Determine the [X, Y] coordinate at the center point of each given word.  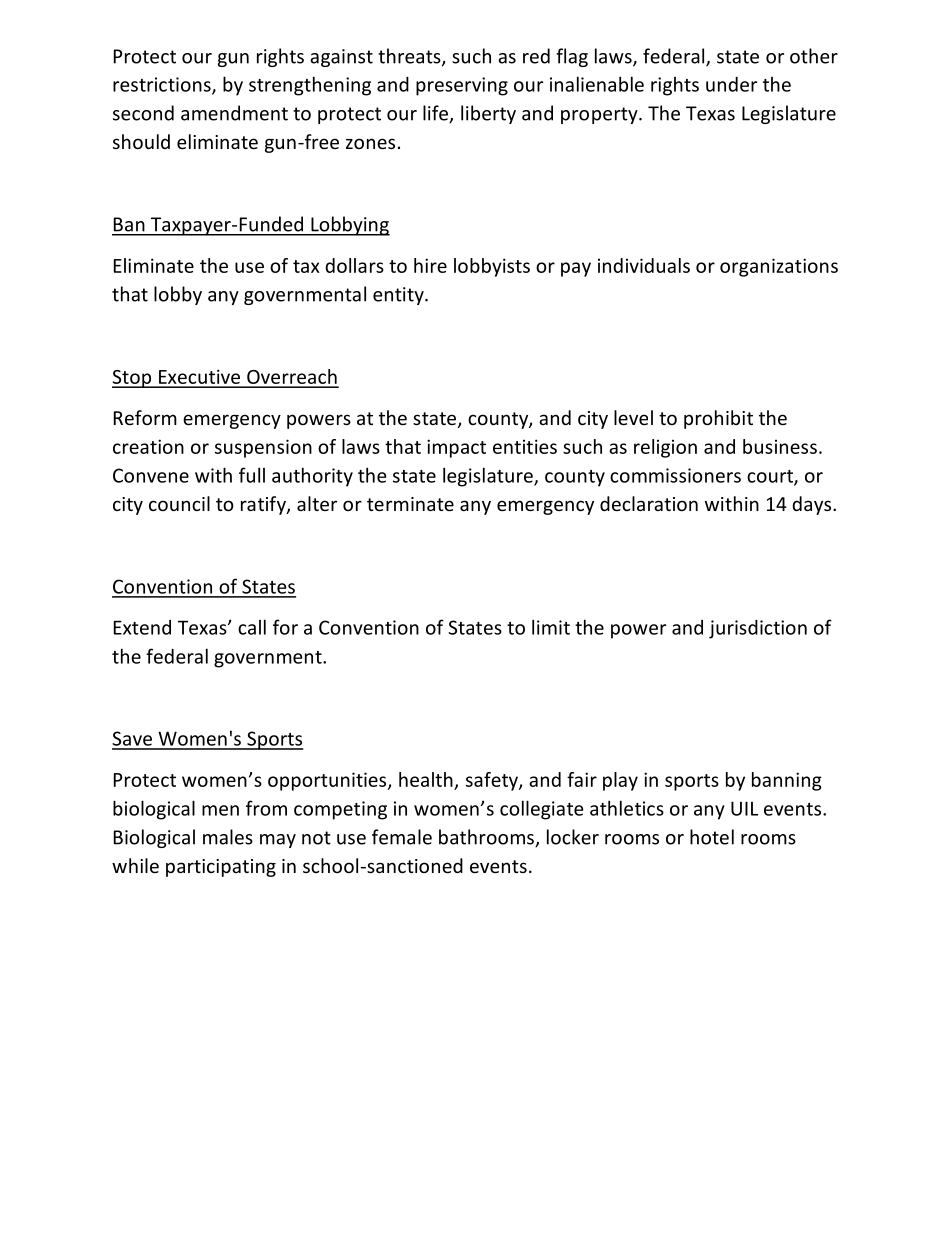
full [252, 475]
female [402, 837]
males [228, 837]
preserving [462, 86]
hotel [712, 837]
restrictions [163, 85]
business [780, 446]
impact [456, 448]
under [731, 84]
